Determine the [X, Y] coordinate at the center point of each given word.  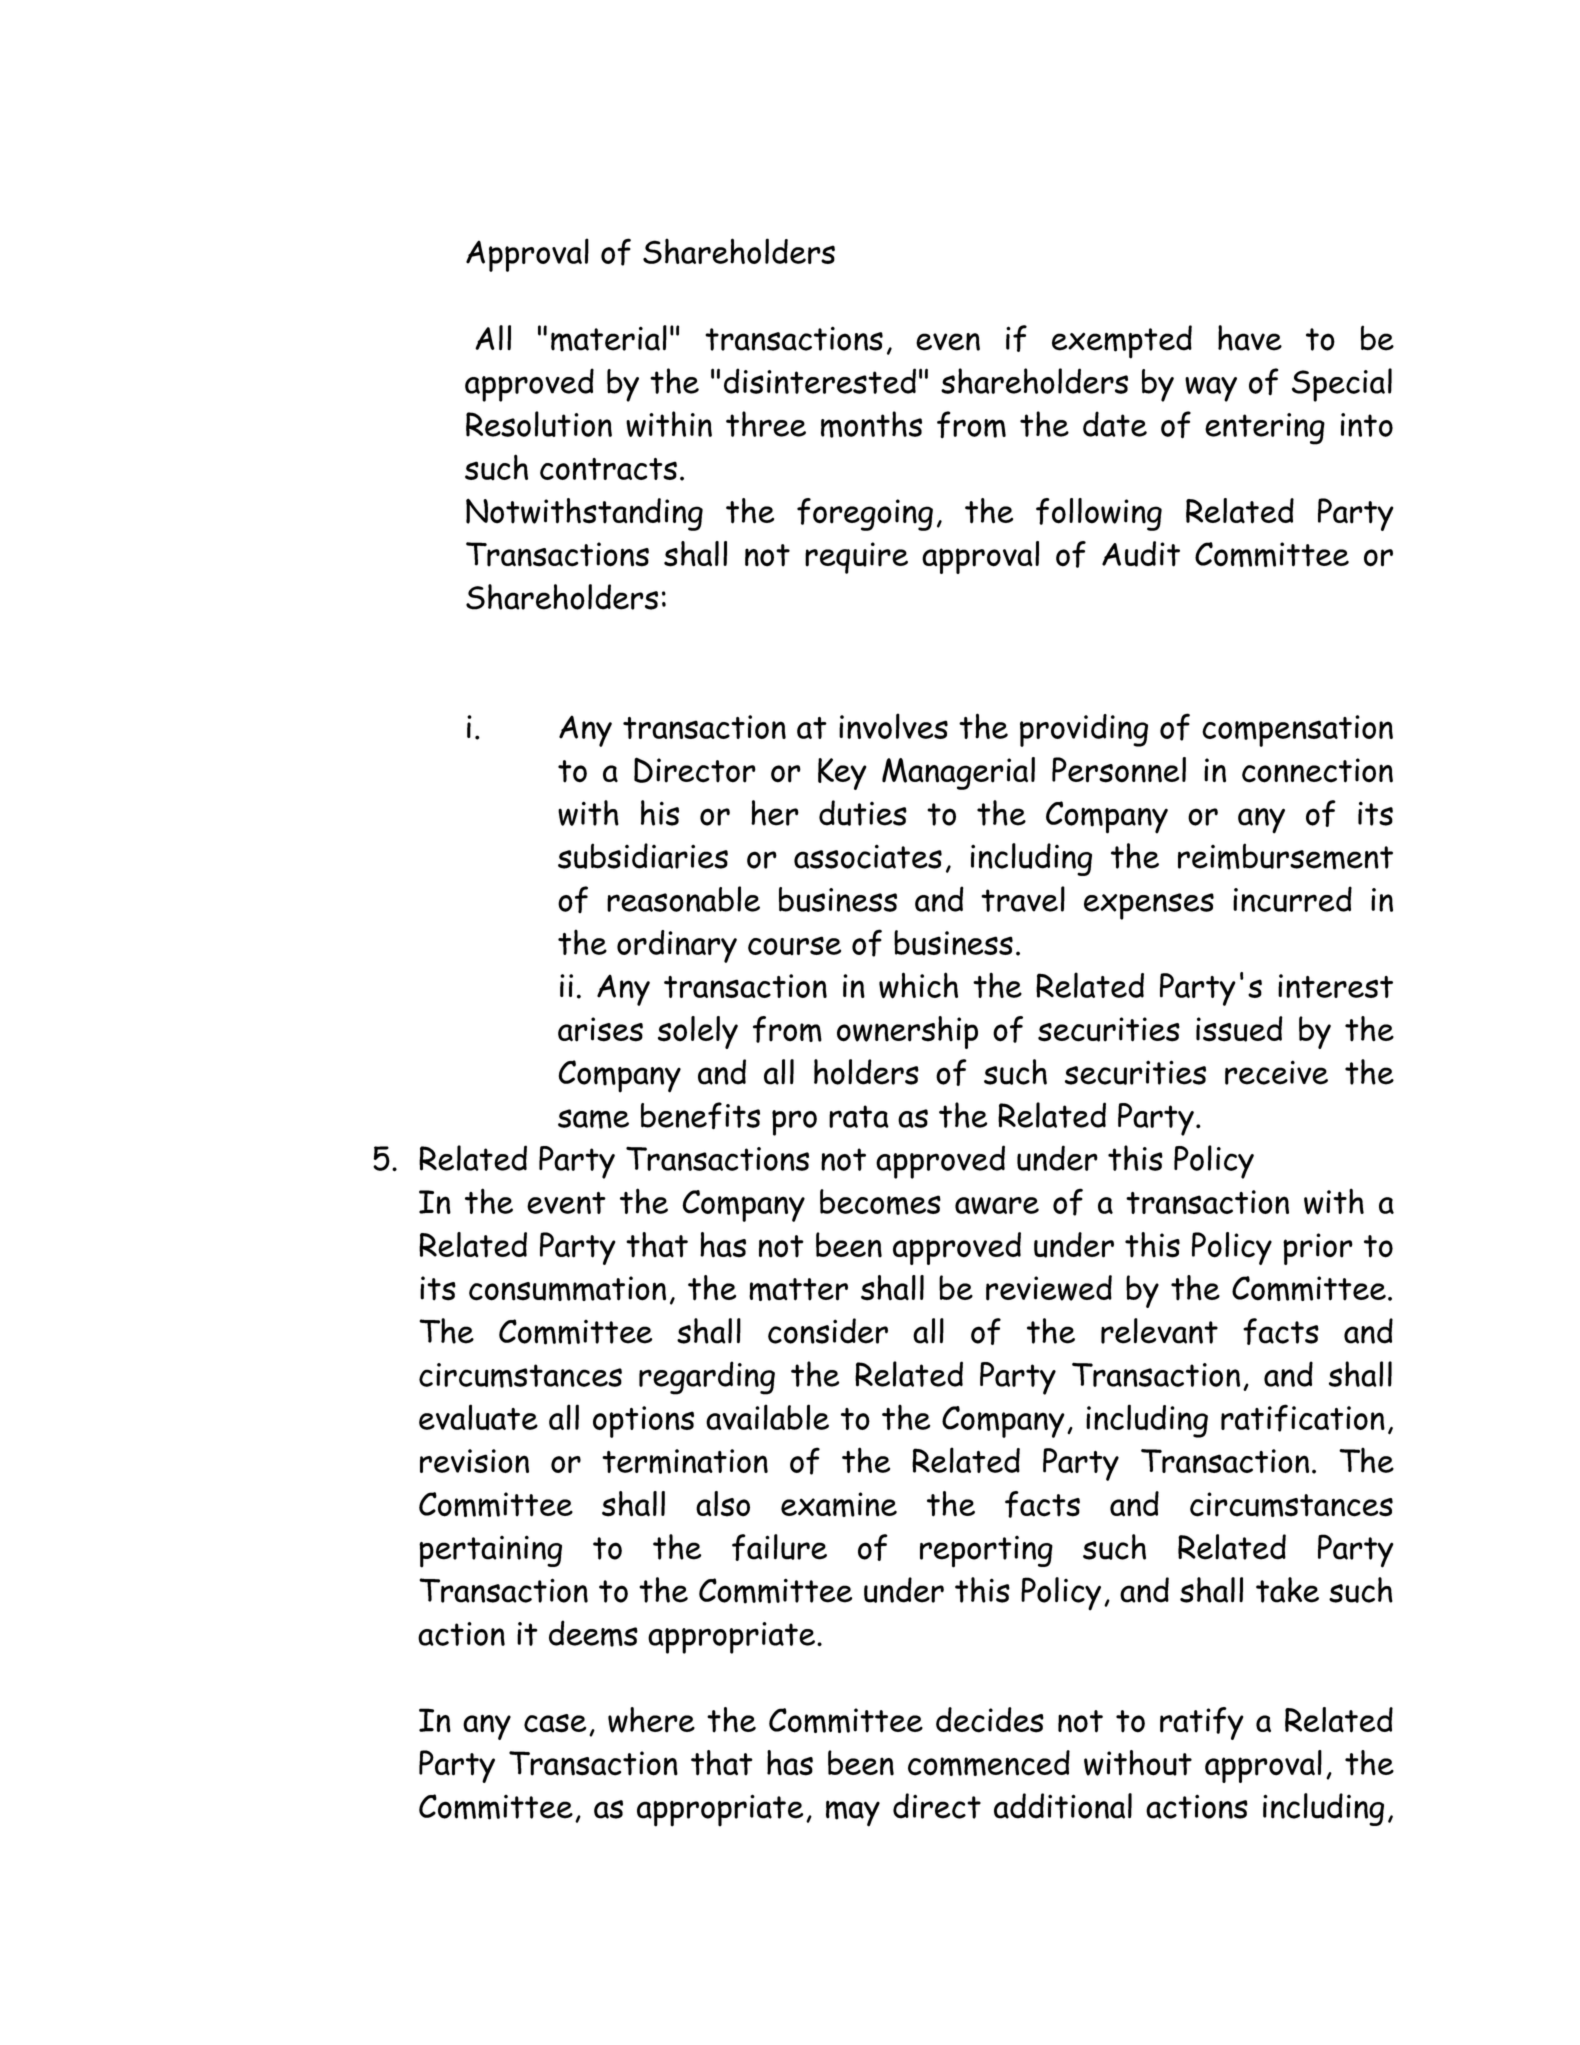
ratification [1303, 1418]
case [555, 1723]
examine [839, 1504]
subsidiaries [643, 856]
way [1211, 389]
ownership [907, 1032]
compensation [1297, 731]
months [871, 424]
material [609, 338]
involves [893, 726]
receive [1276, 1072]
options [643, 1422]
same [593, 1119]
